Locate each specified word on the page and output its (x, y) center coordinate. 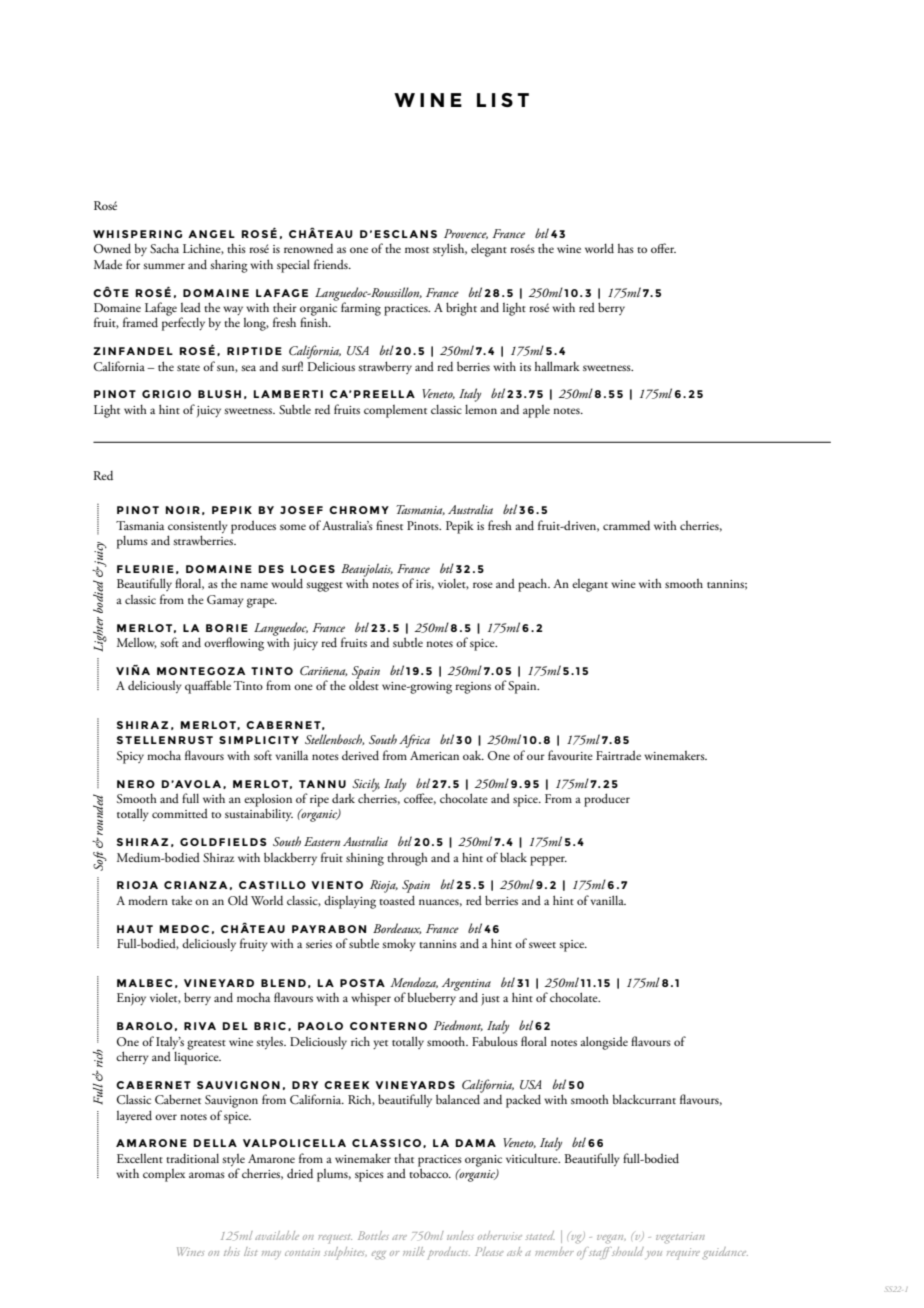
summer (164, 266)
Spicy (130, 757)
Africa (414, 741)
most (417, 250)
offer (663, 248)
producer (607, 800)
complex (164, 1175)
